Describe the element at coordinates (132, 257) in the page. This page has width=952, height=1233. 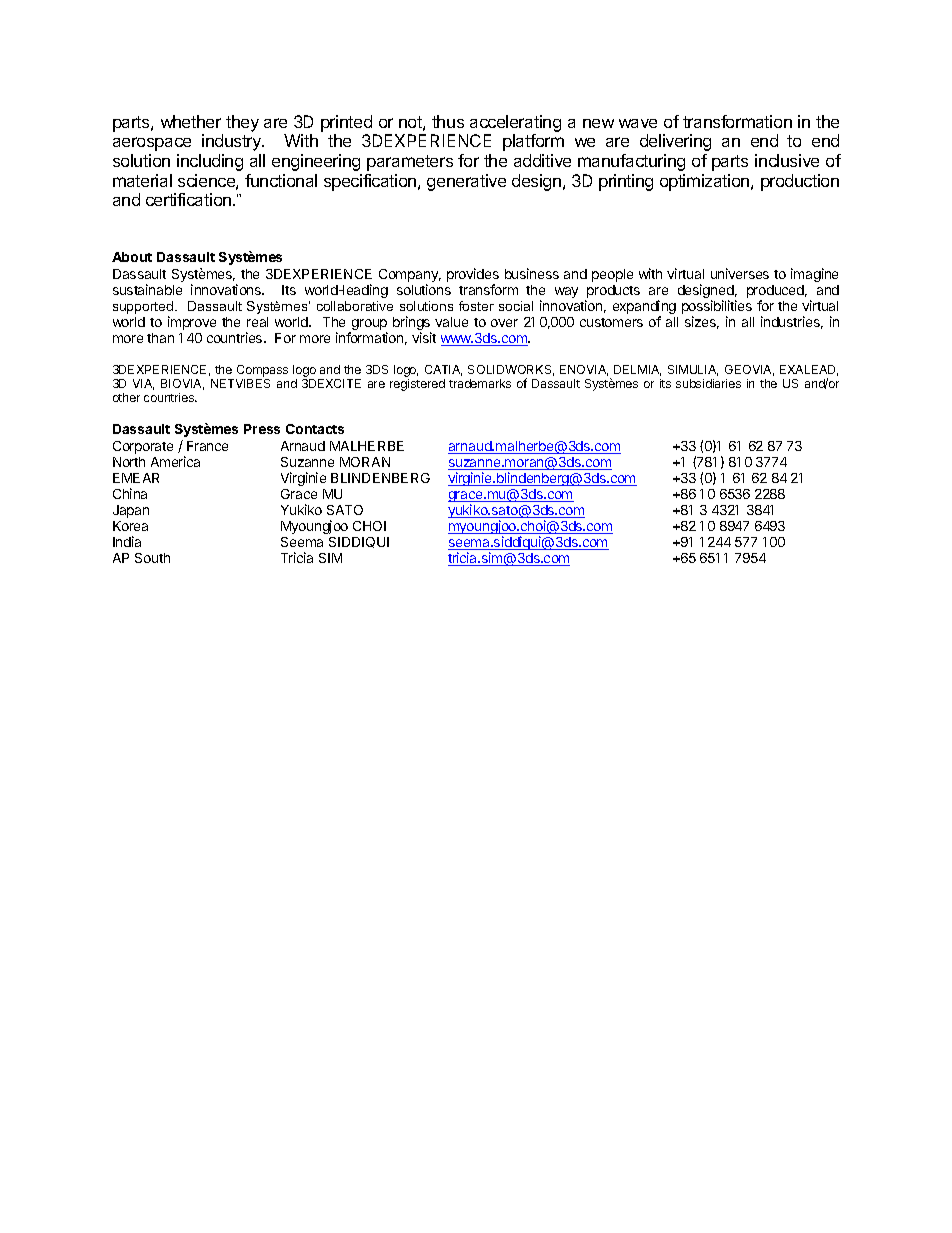
I see `About` at that location.
